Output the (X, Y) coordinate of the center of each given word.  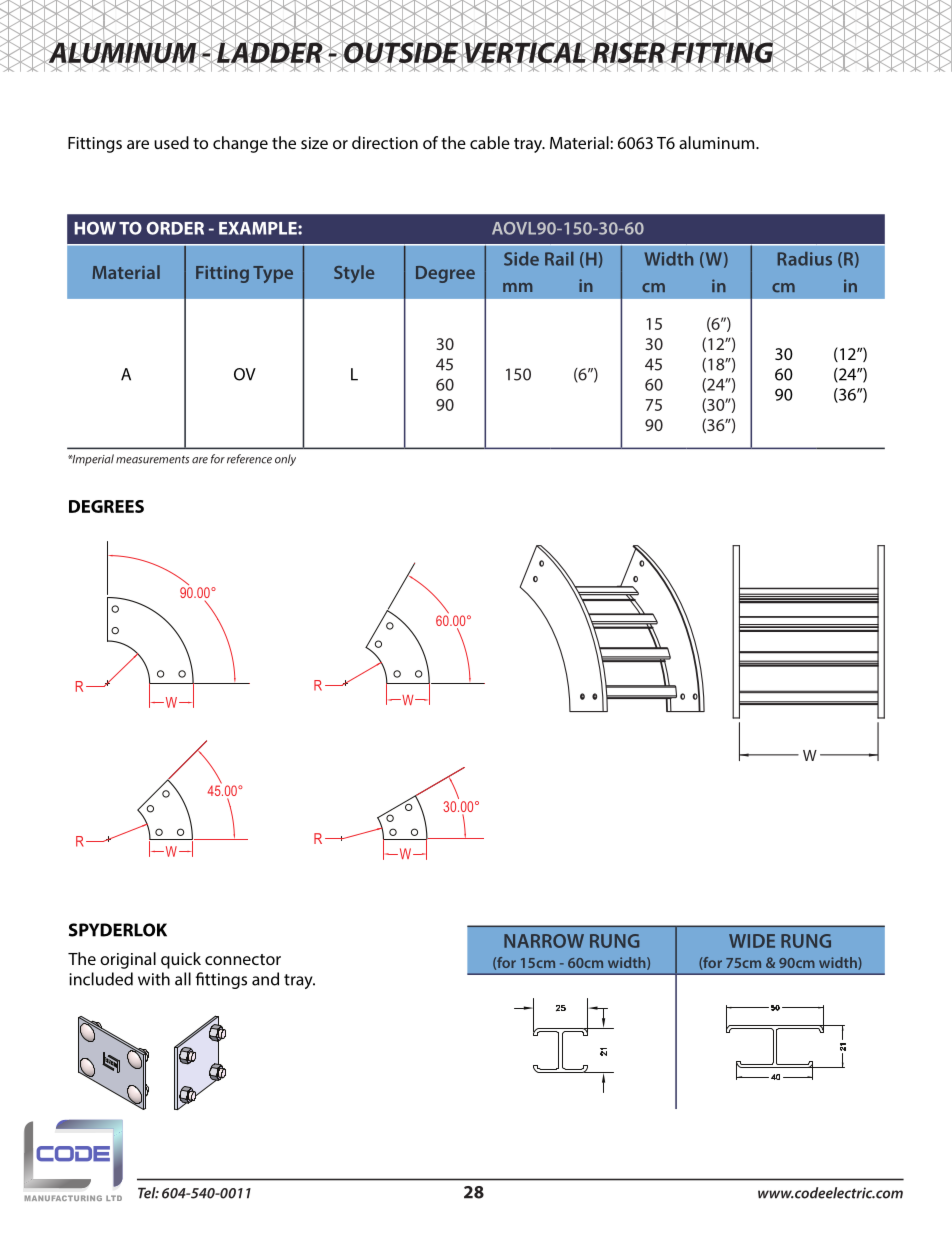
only (285, 460)
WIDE (752, 941)
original (128, 960)
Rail (559, 259)
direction (385, 142)
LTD (114, 1198)
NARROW (544, 941)
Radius (805, 259)
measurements (152, 460)
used (171, 142)
